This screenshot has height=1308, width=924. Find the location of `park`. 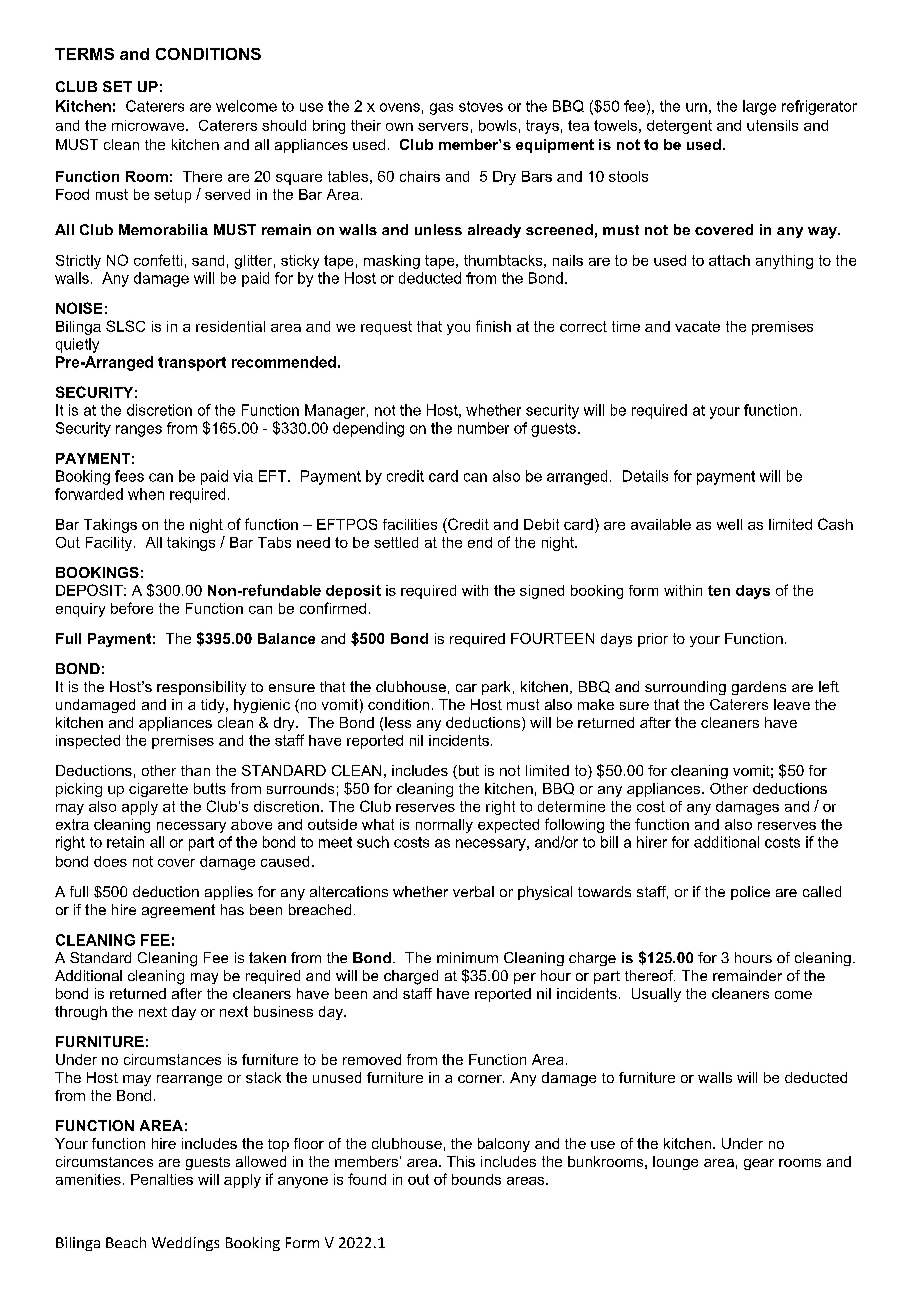

park is located at coordinates (496, 688).
